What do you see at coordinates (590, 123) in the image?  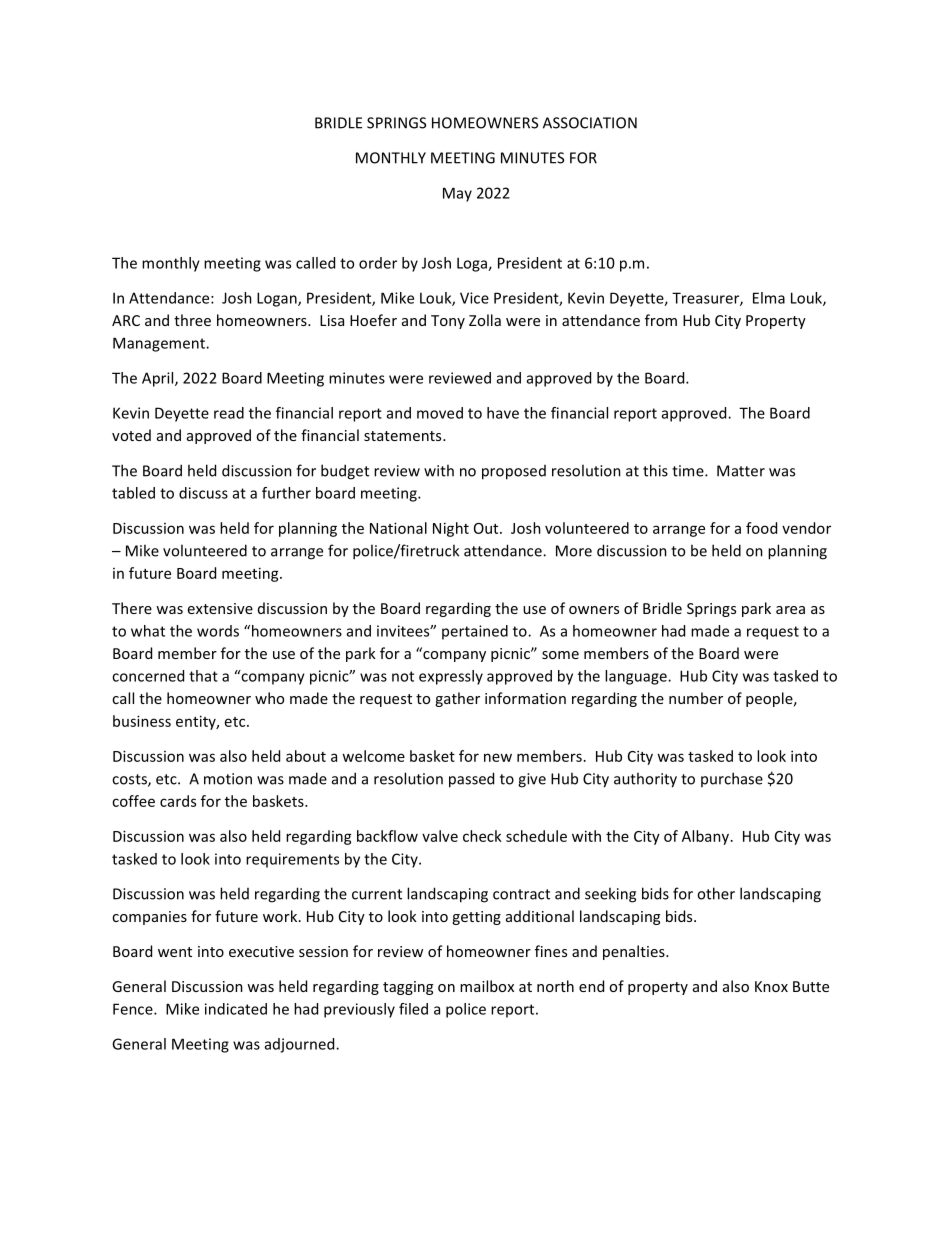 I see `ASSOCIATION` at bounding box center [590, 123].
